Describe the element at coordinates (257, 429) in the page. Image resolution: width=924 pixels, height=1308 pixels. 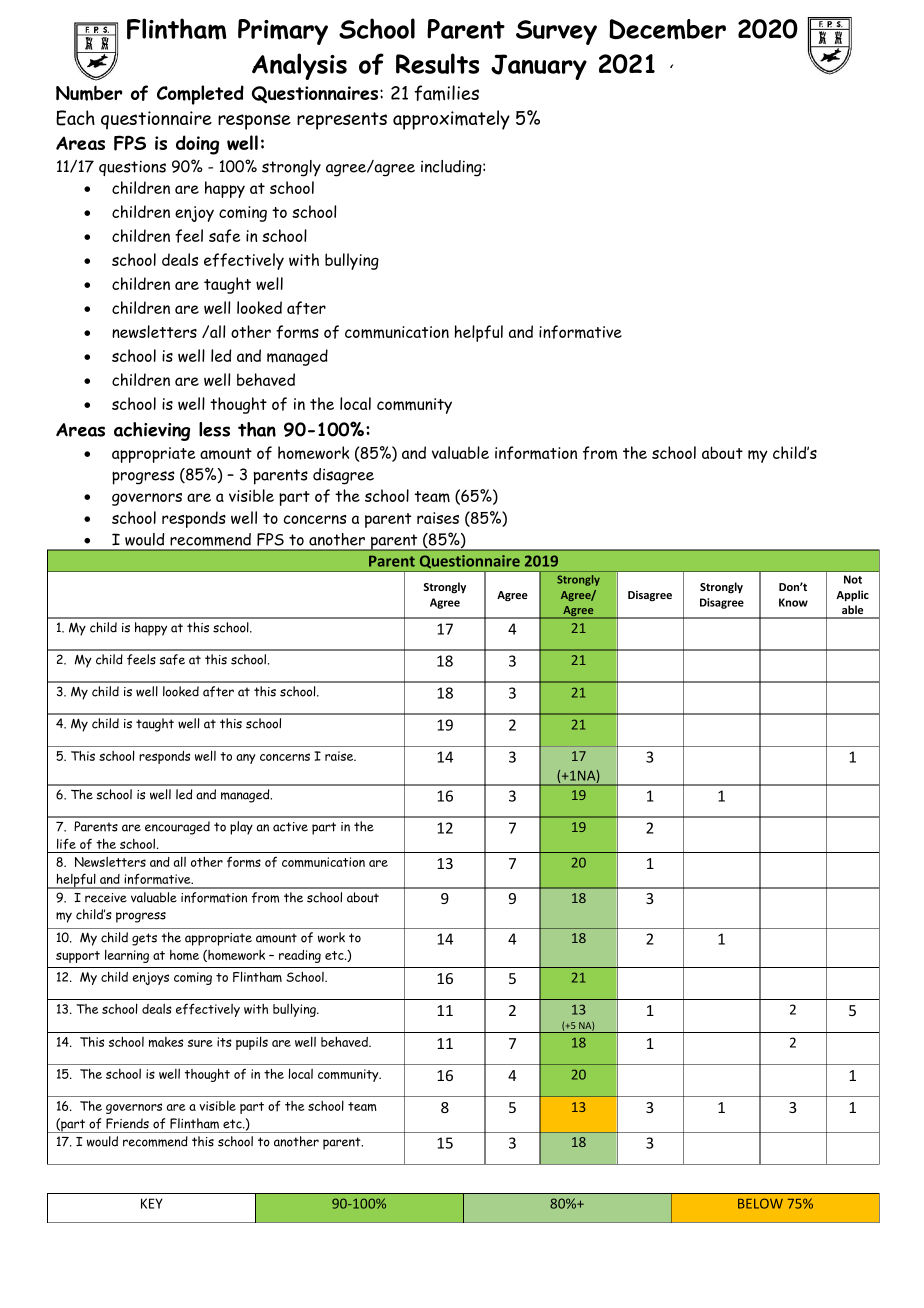
I see `than` at that location.
